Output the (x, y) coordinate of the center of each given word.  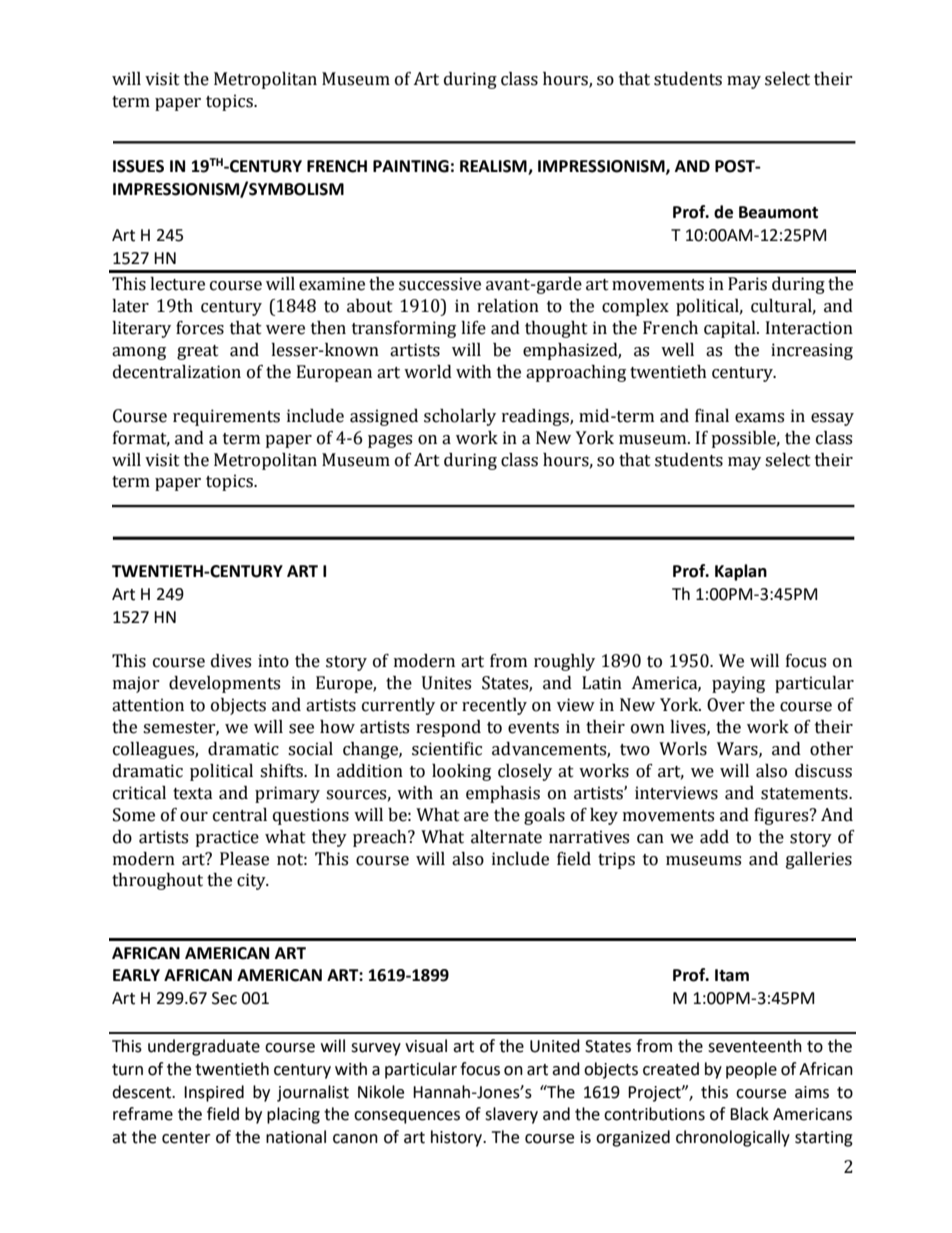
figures (782, 816)
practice (227, 838)
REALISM (494, 167)
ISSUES (138, 166)
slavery (511, 1115)
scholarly (460, 417)
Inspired (214, 1093)
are (476, 817)
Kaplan (741, 572)
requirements (226, 417)
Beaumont (778, 212)
